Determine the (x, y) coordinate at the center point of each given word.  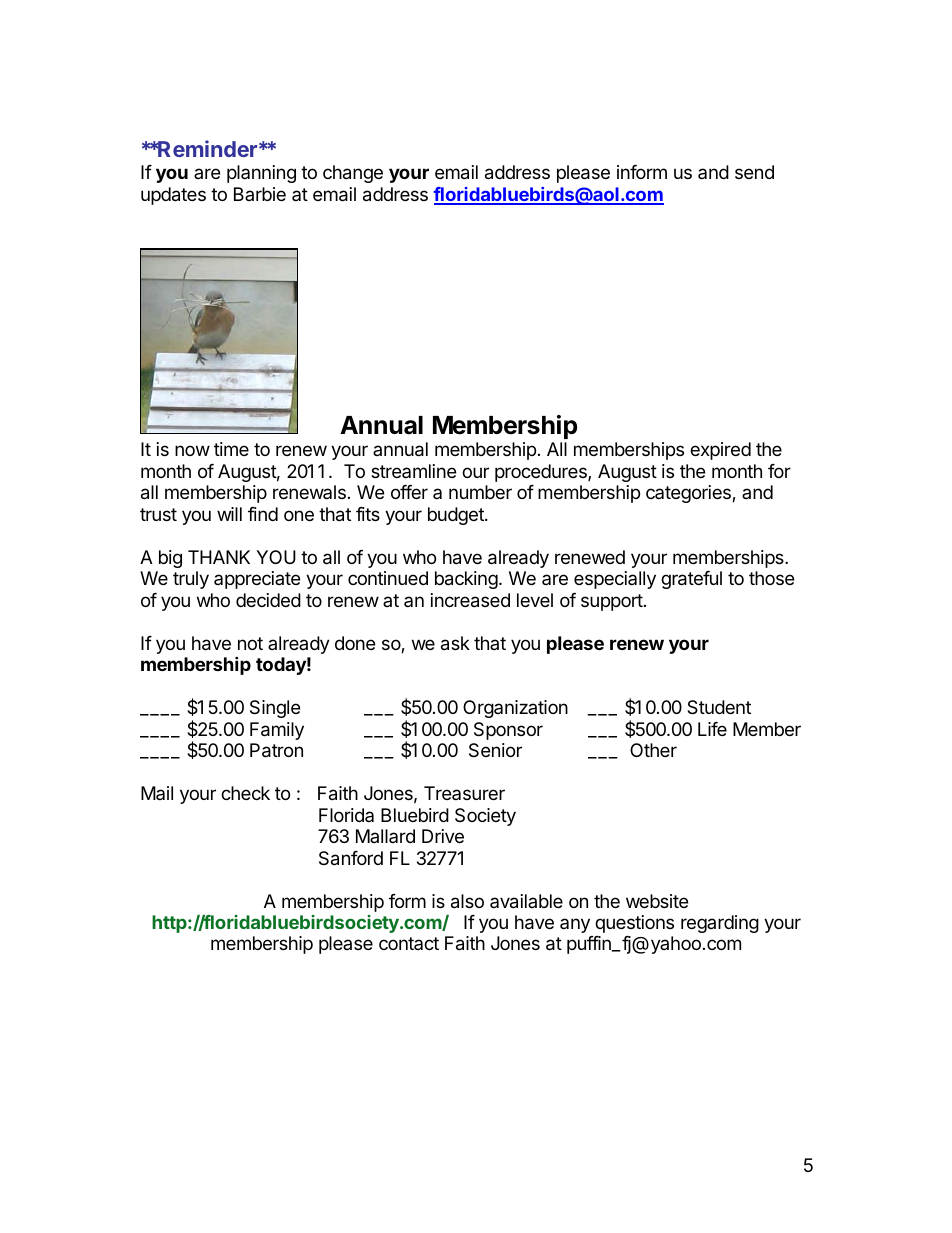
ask (455, 643)
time (231, 449)
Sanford (351, 858)
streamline (413, 471)
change (353, 174)
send (754, 172)
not (250, 643)
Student (719, 707)
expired (720, 451)
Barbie (260, 194)
